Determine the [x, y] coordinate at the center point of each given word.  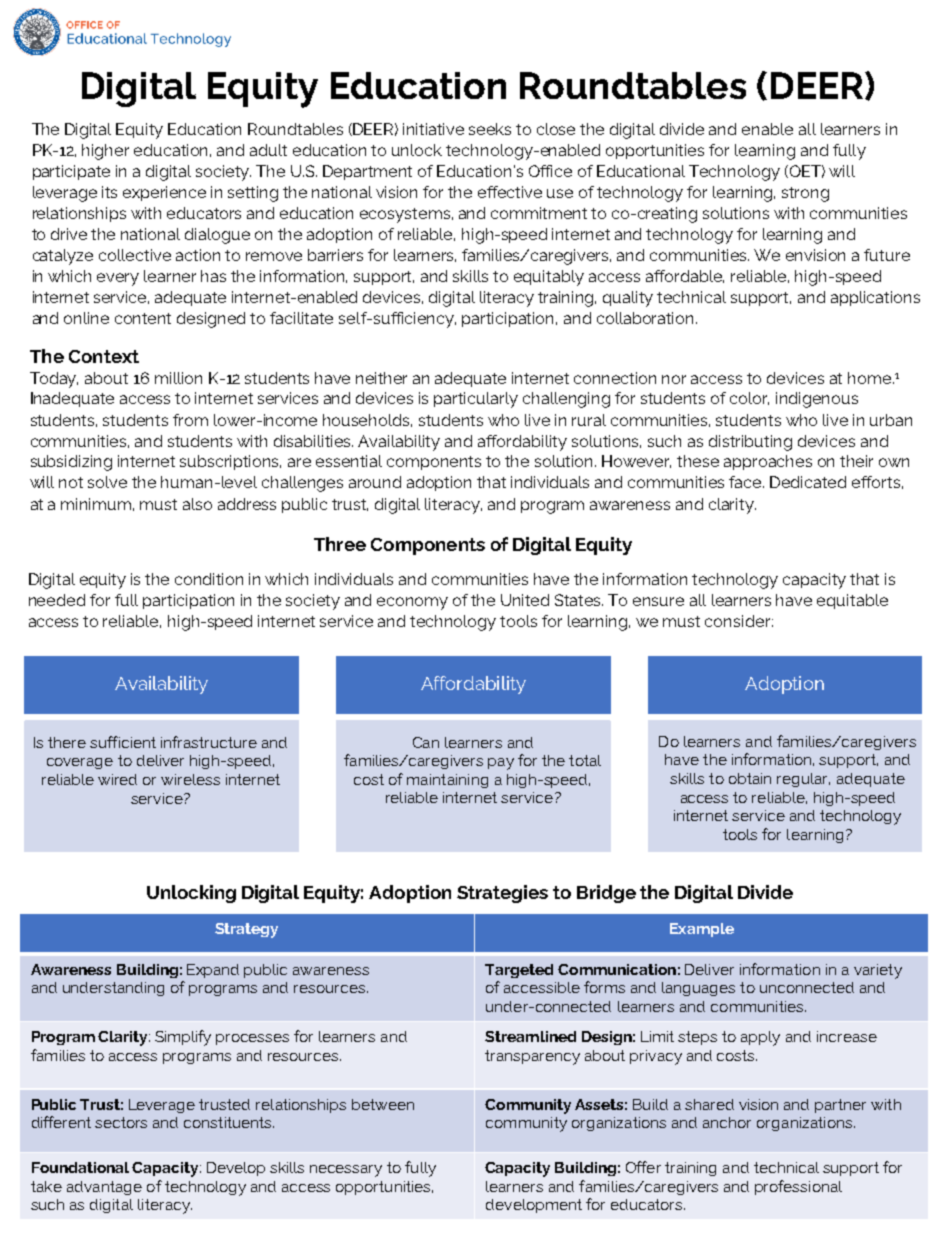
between [383, 1104]
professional [798, 1187]
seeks [490, 129]
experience [164, 193]
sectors [121, 1122]
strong [805, 194]
